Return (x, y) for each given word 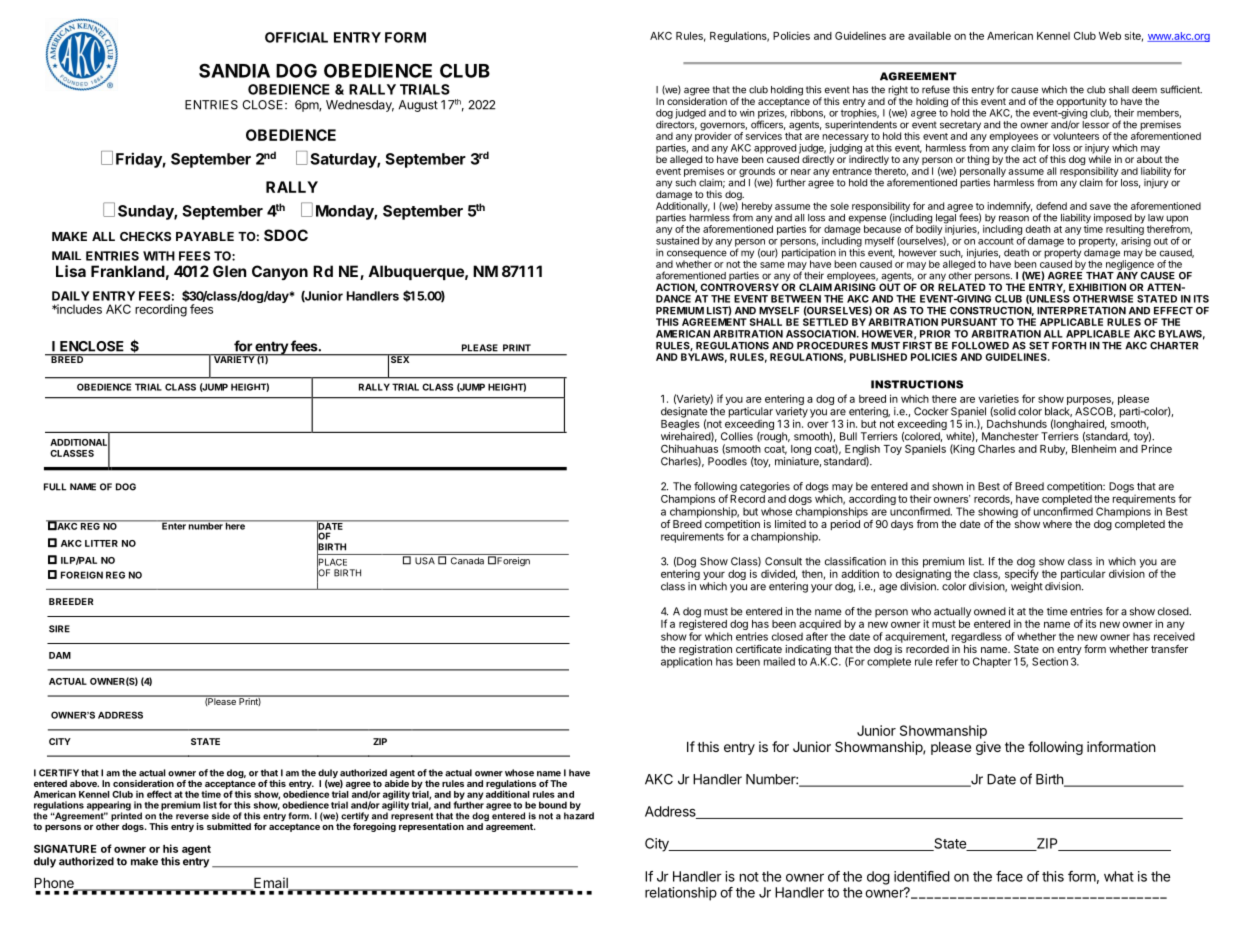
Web (1110, 36)
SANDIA (234, 70)
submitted (229, 826)
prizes (772, 115)
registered (703, 626)
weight (1027, 587)
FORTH (1069, 346)
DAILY (71, 296)
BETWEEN (796, 299)
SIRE (59, 629)
